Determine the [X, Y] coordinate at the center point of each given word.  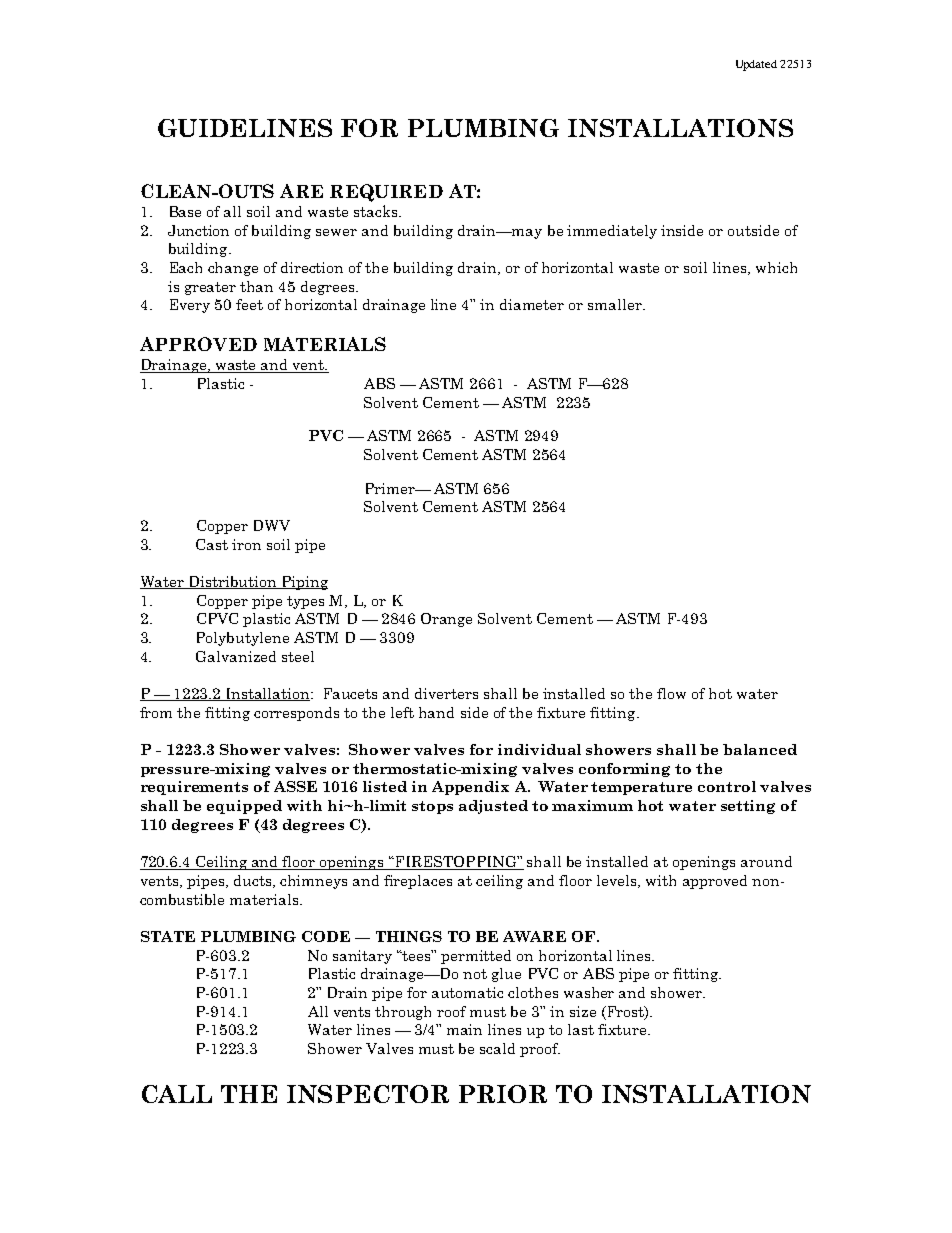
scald [497, 1048]
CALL [177, 1094]
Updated [756, 65]
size [583, 1011]
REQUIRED [386, 193]
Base [185, 211]
